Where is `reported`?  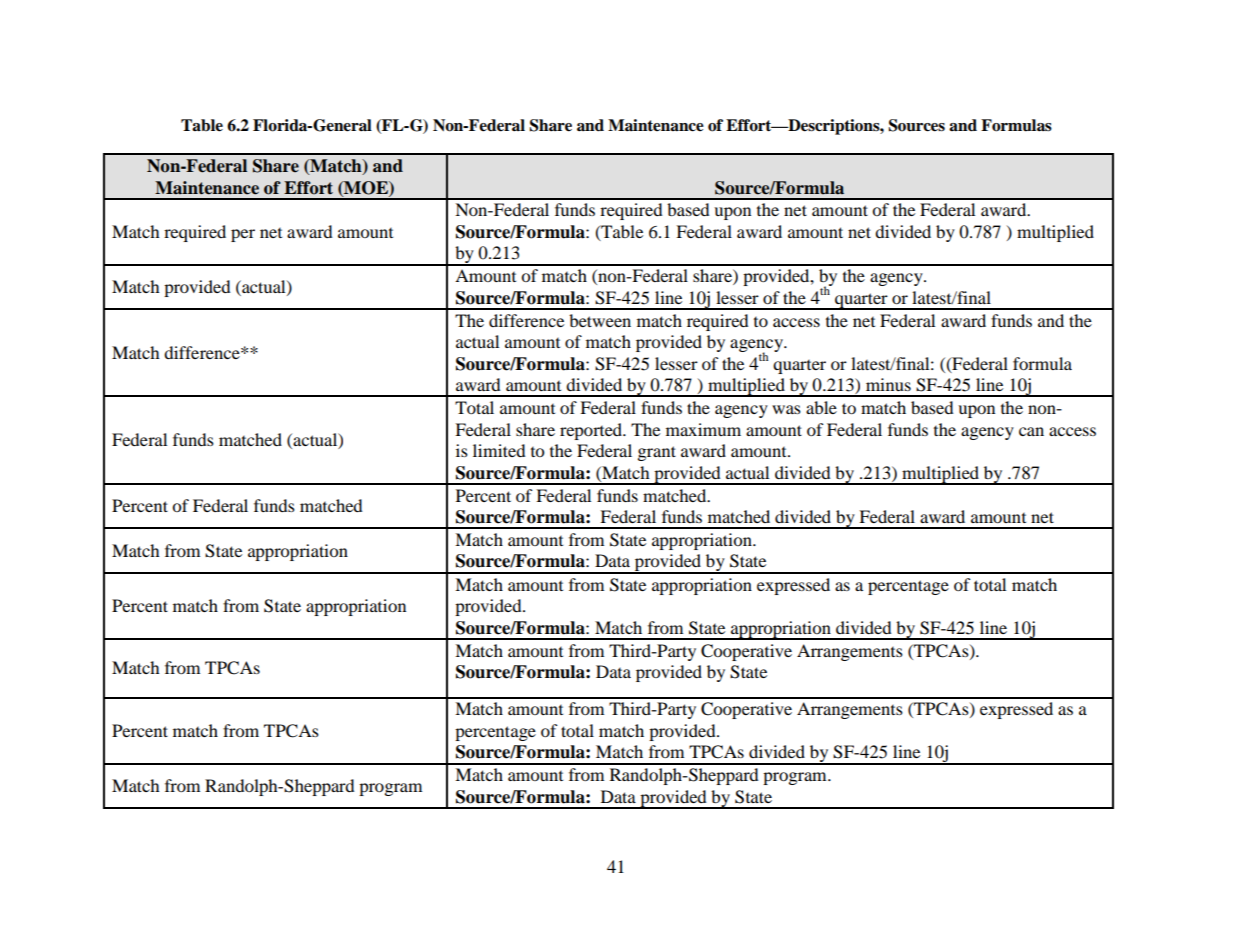
reported is located at coordinates (592, 431).
